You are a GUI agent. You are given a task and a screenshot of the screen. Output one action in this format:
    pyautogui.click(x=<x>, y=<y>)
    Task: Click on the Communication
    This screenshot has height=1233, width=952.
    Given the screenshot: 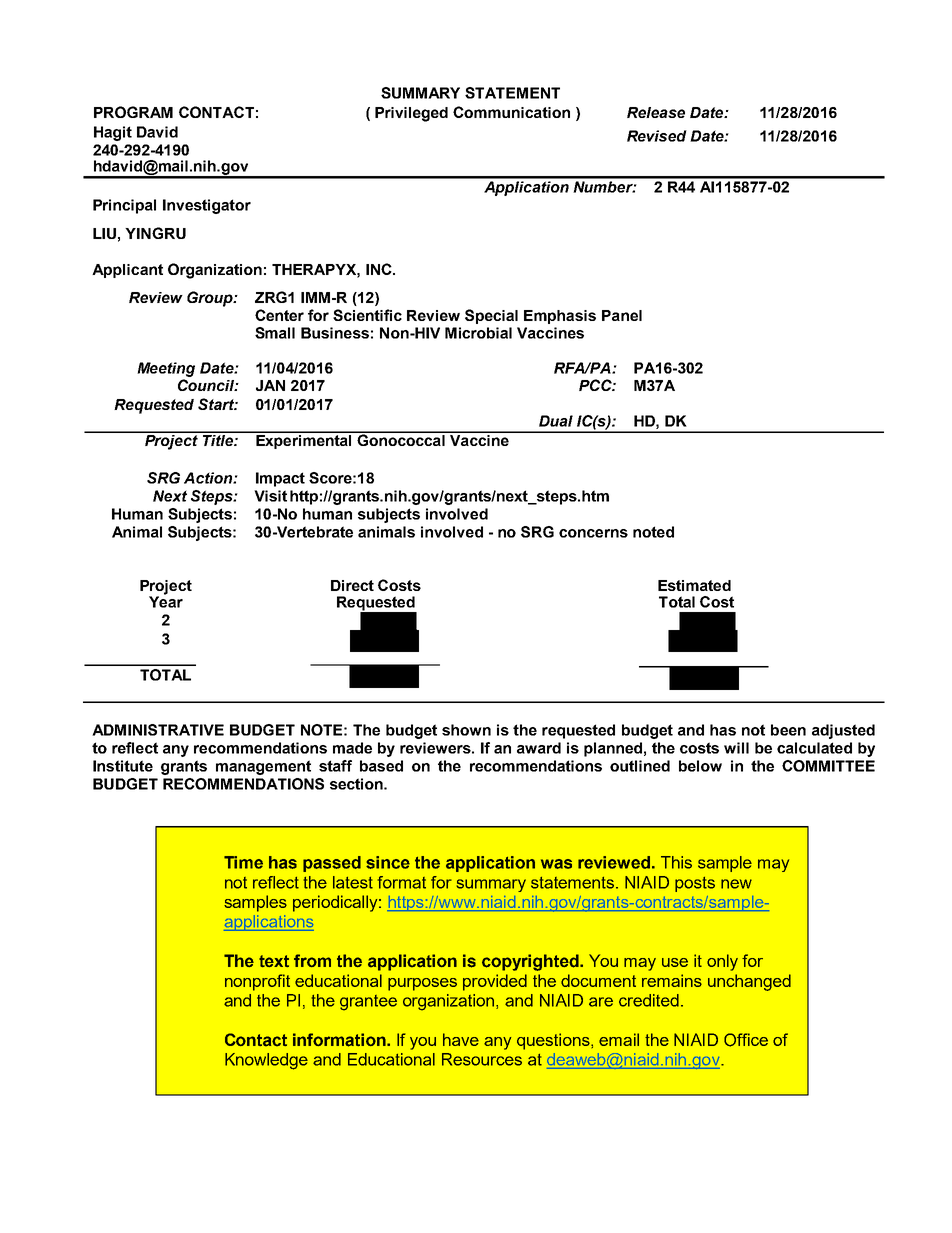 What is the action you would take?
    pyautogui.click(x=511, y=112)
